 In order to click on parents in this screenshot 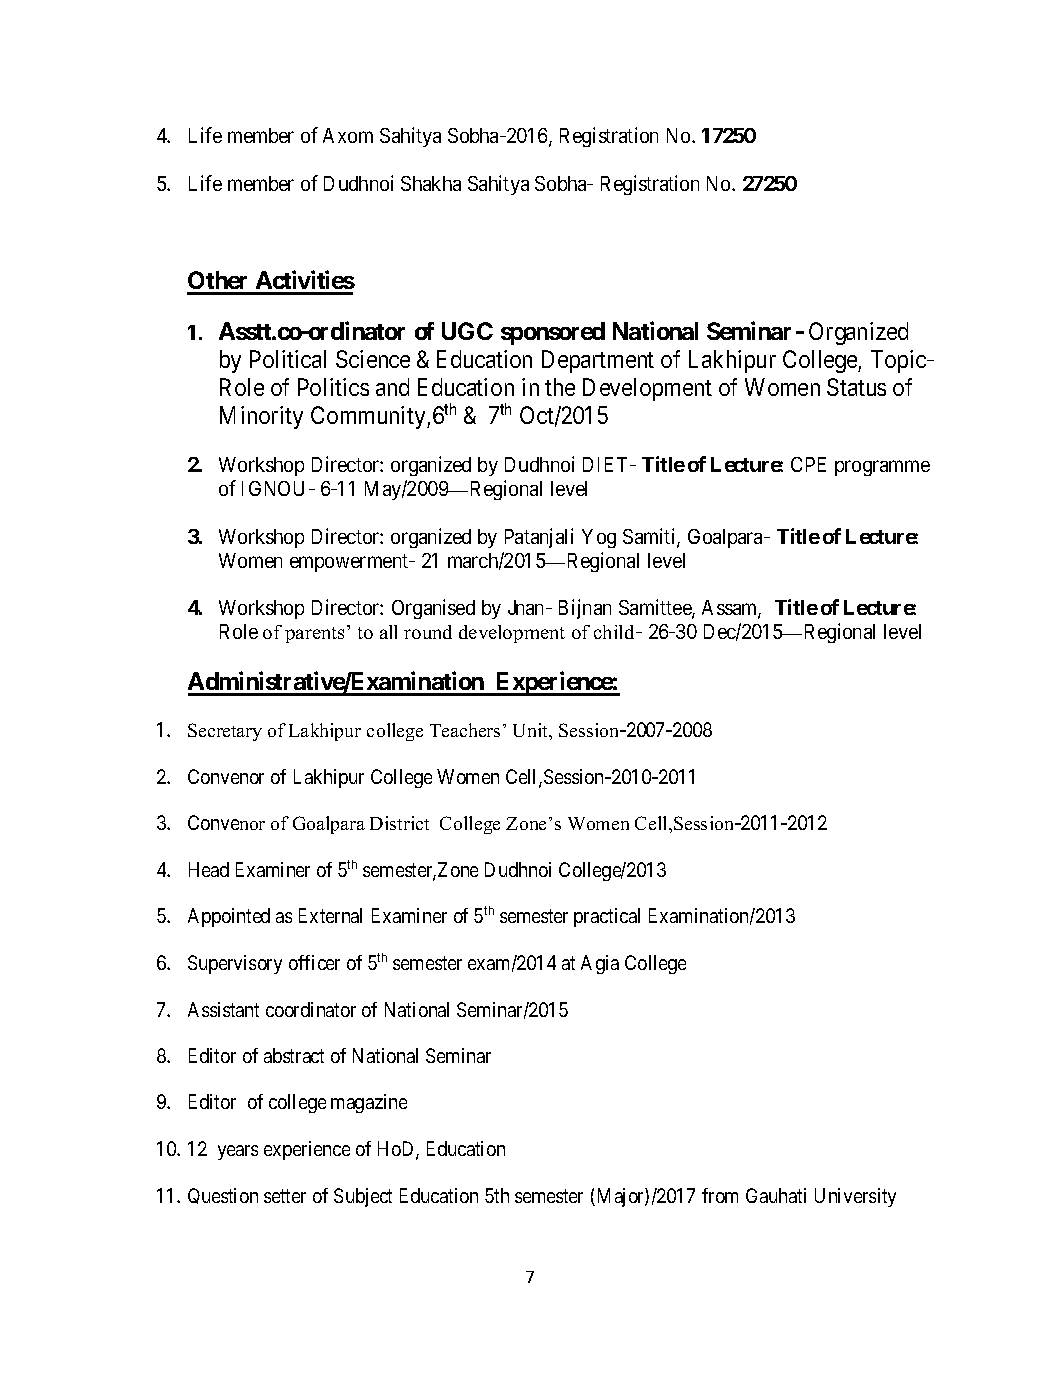, I will do `click(314, 635)`.
